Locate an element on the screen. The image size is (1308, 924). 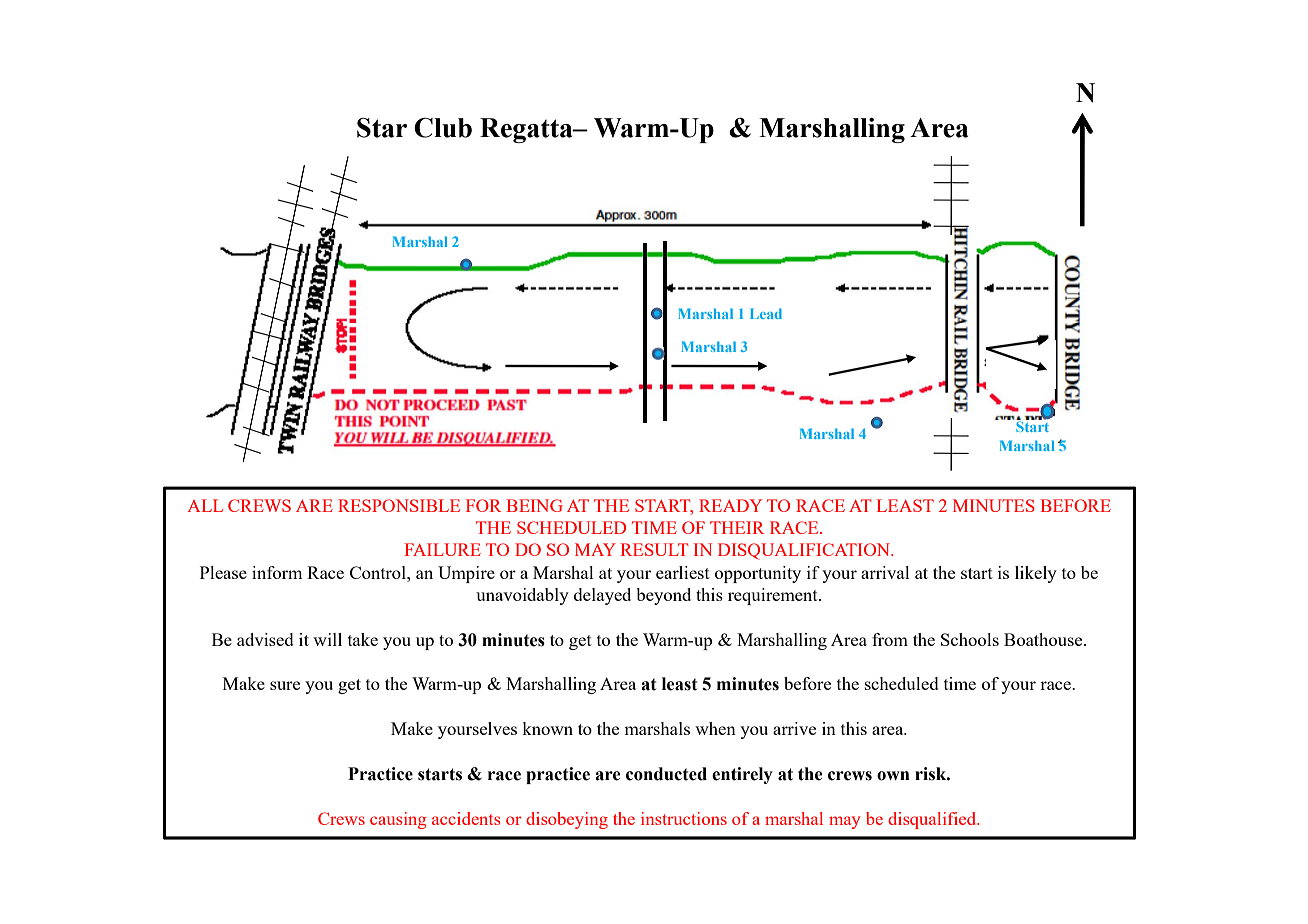
Regatta is located at coordinates (527, 130).
